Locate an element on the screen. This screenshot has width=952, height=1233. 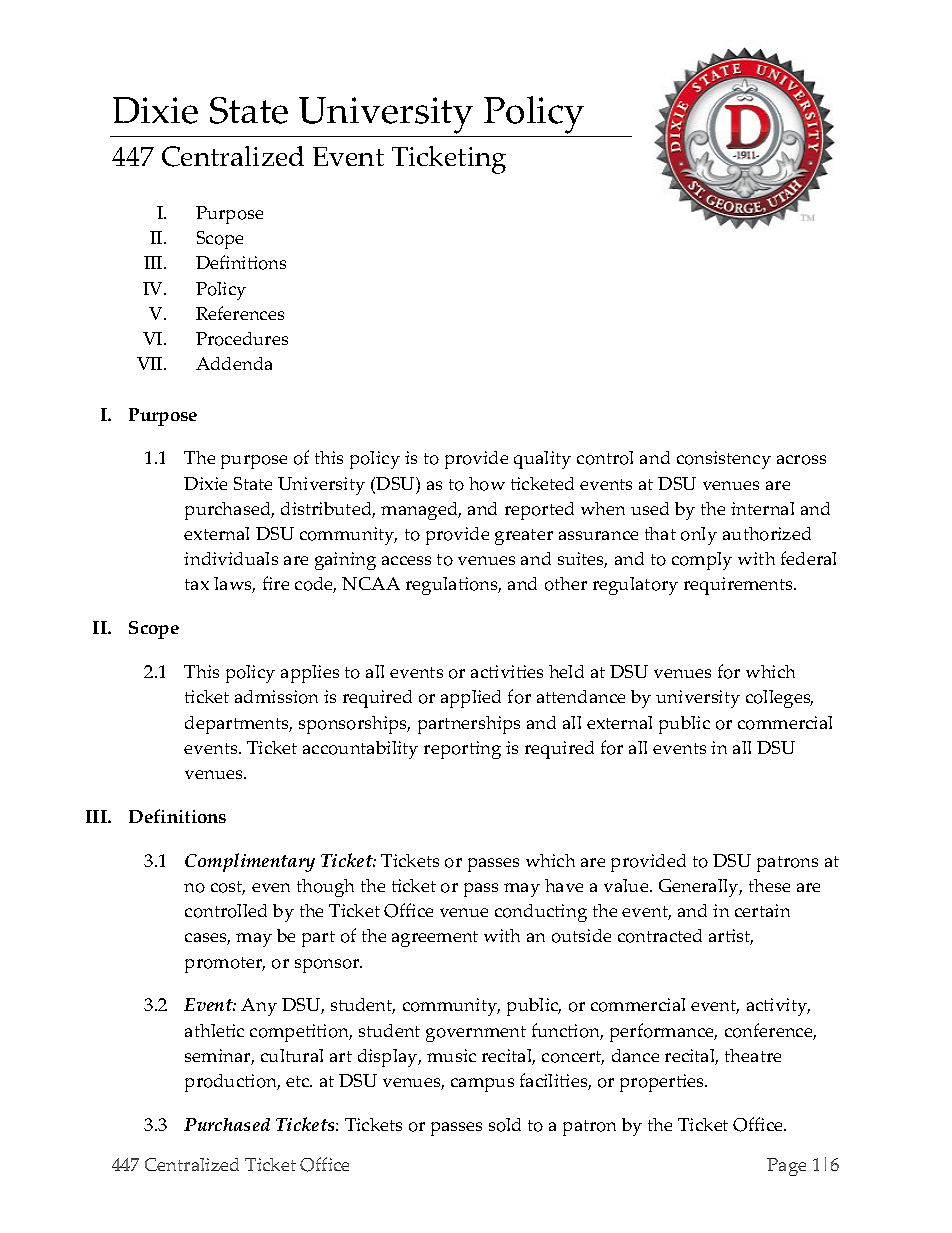
greater is located at coordinates (524, 537).
